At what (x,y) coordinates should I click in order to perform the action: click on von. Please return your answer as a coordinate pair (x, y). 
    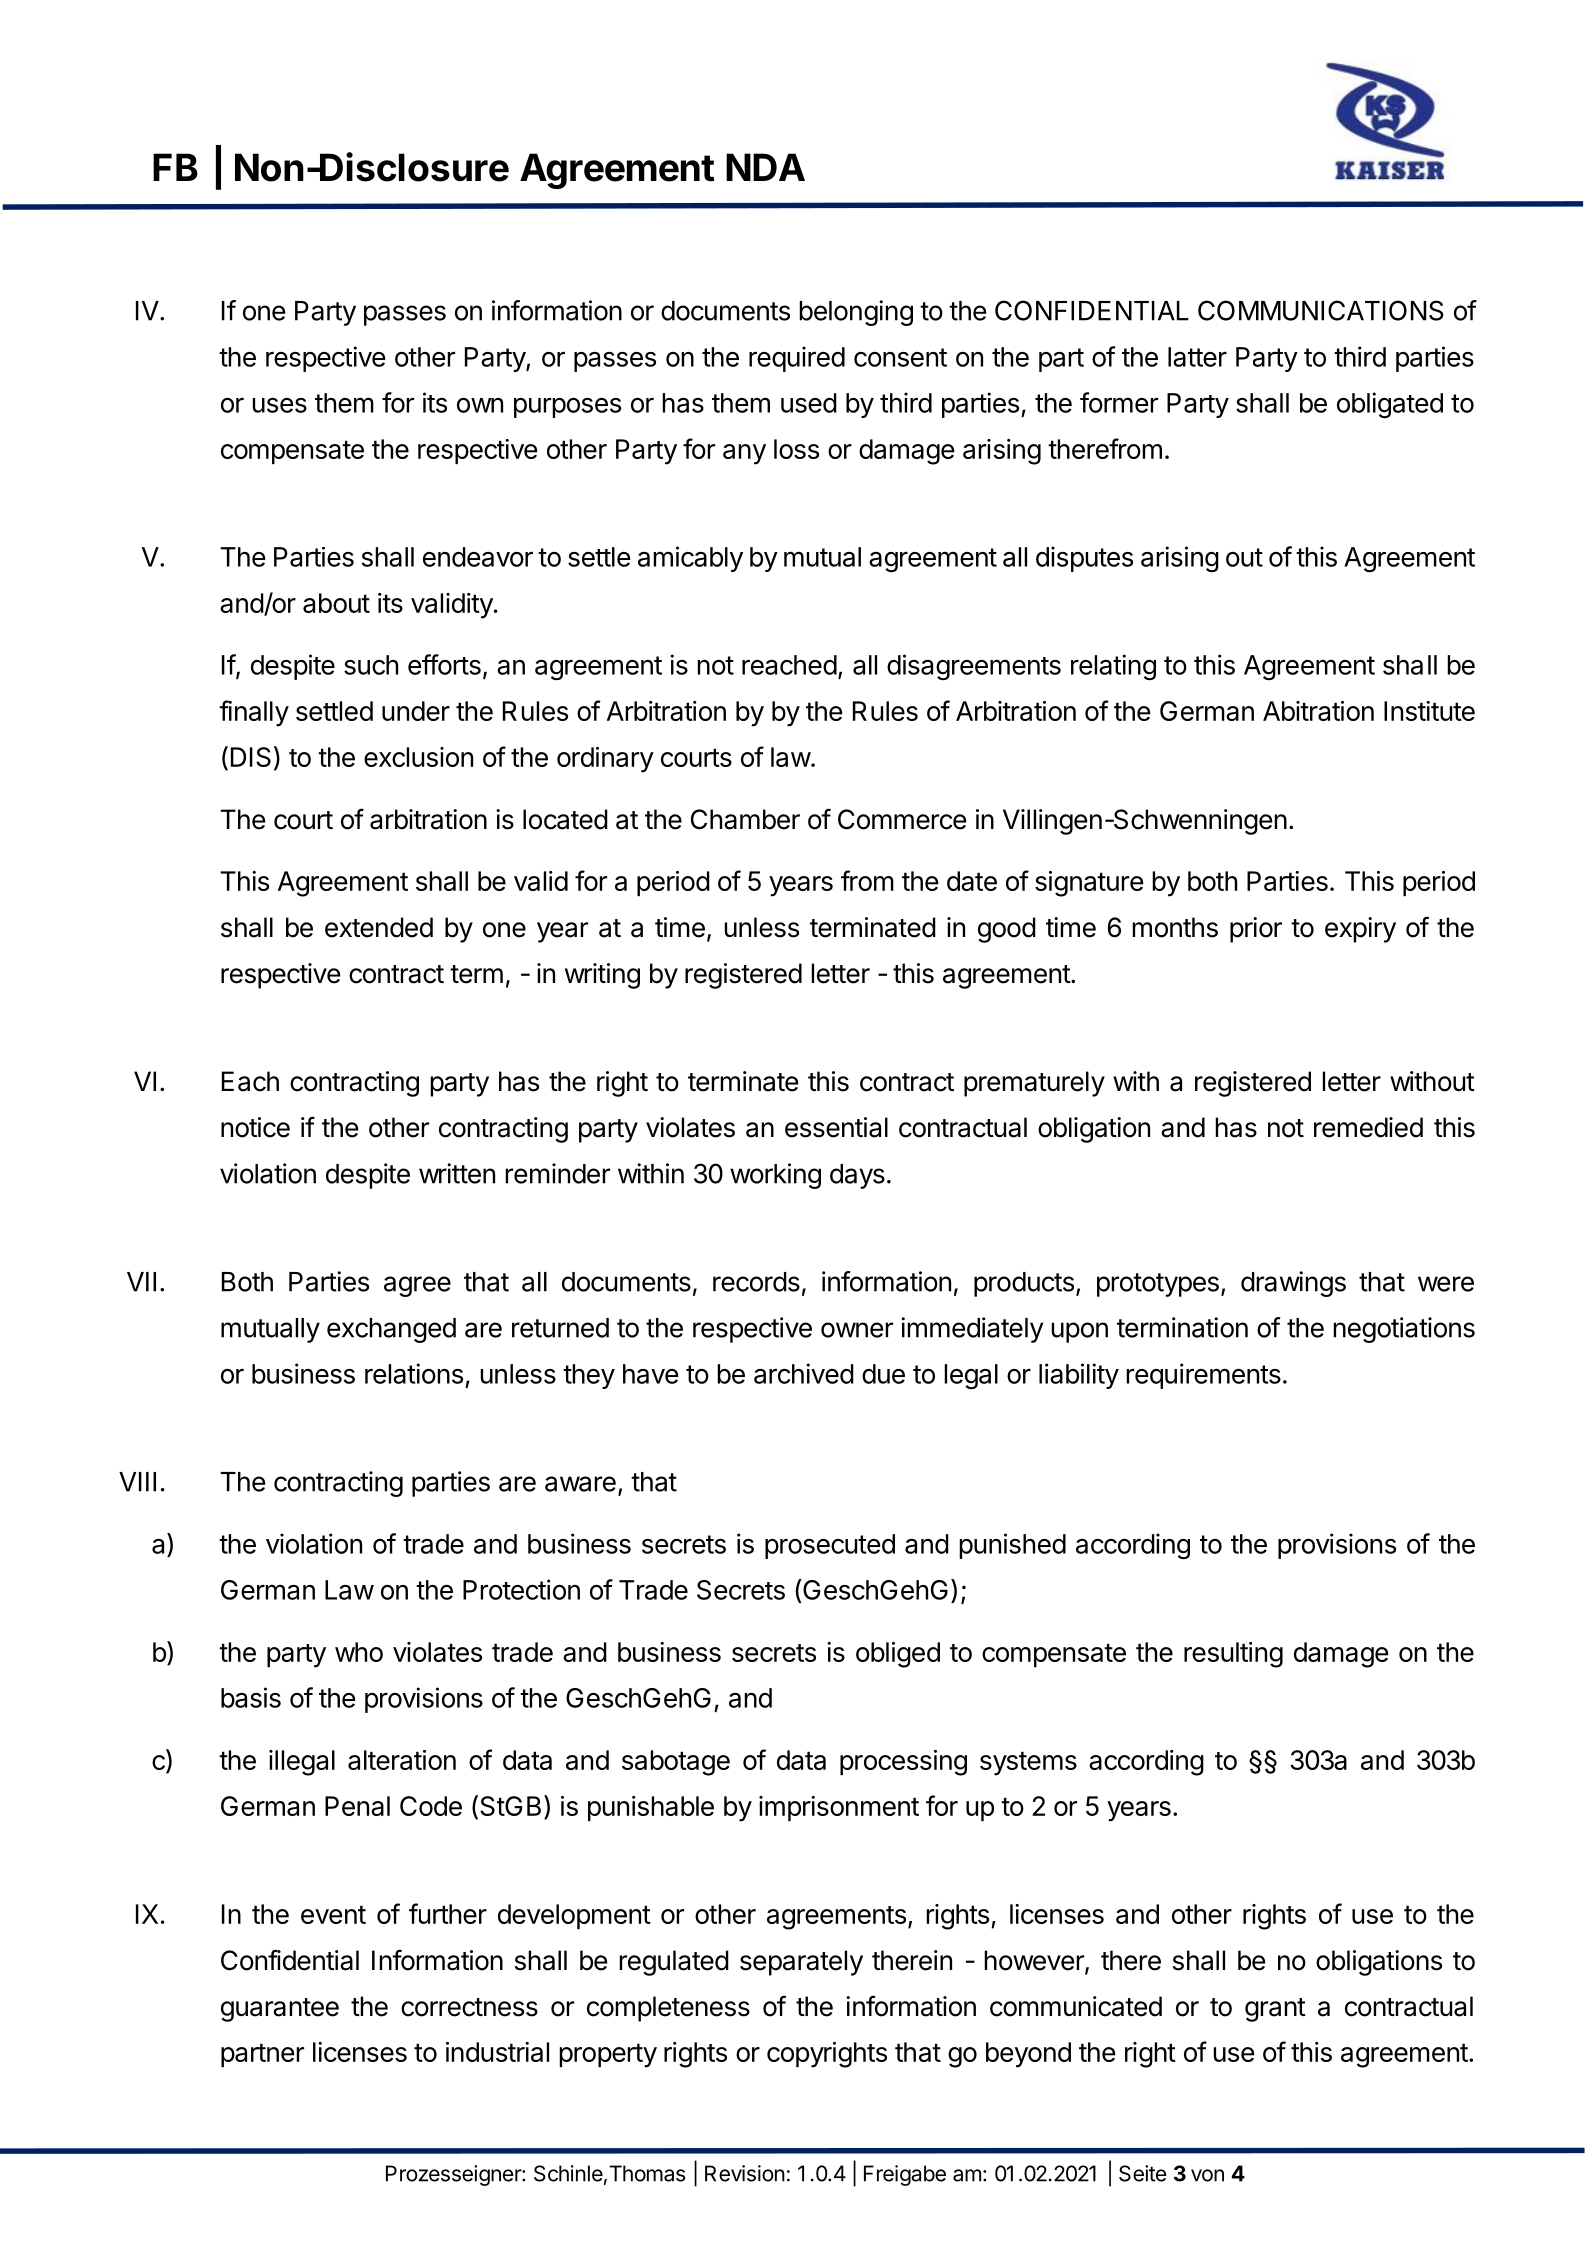
    Looking at the image, I should click on (1207, 2175).
